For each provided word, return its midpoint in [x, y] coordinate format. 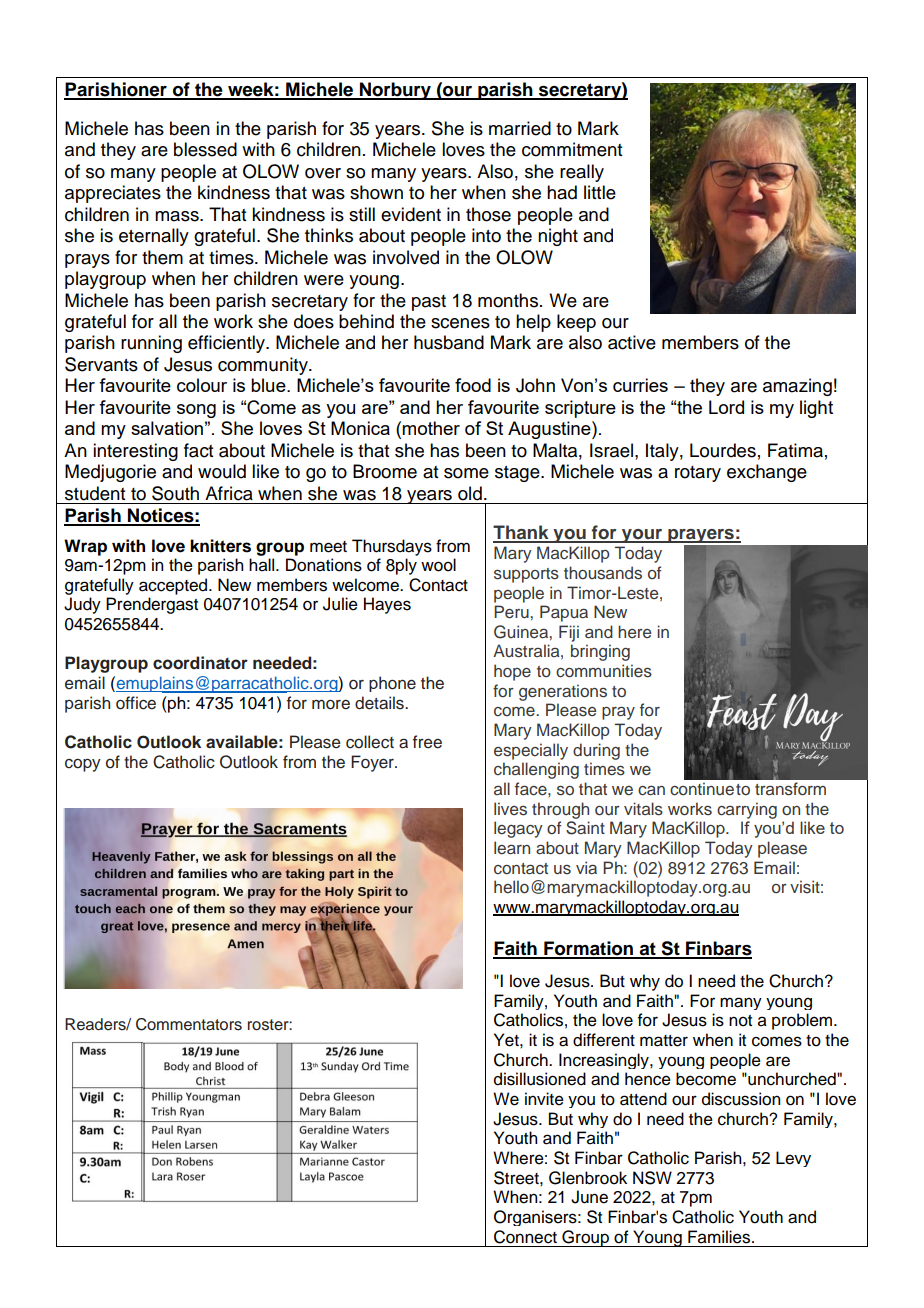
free [427, 742]
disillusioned [540, 1079]
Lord [726, 407]
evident [411, 214]
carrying [747, 810]
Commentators [189, 1024]
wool [438, 565]
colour [202, 385]
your [642, 536]
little [600, 192]
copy [83, 765]
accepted [174, 586]
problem [803, 1021]
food [473, 385]
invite [544, 1099]
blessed [205, 149]
